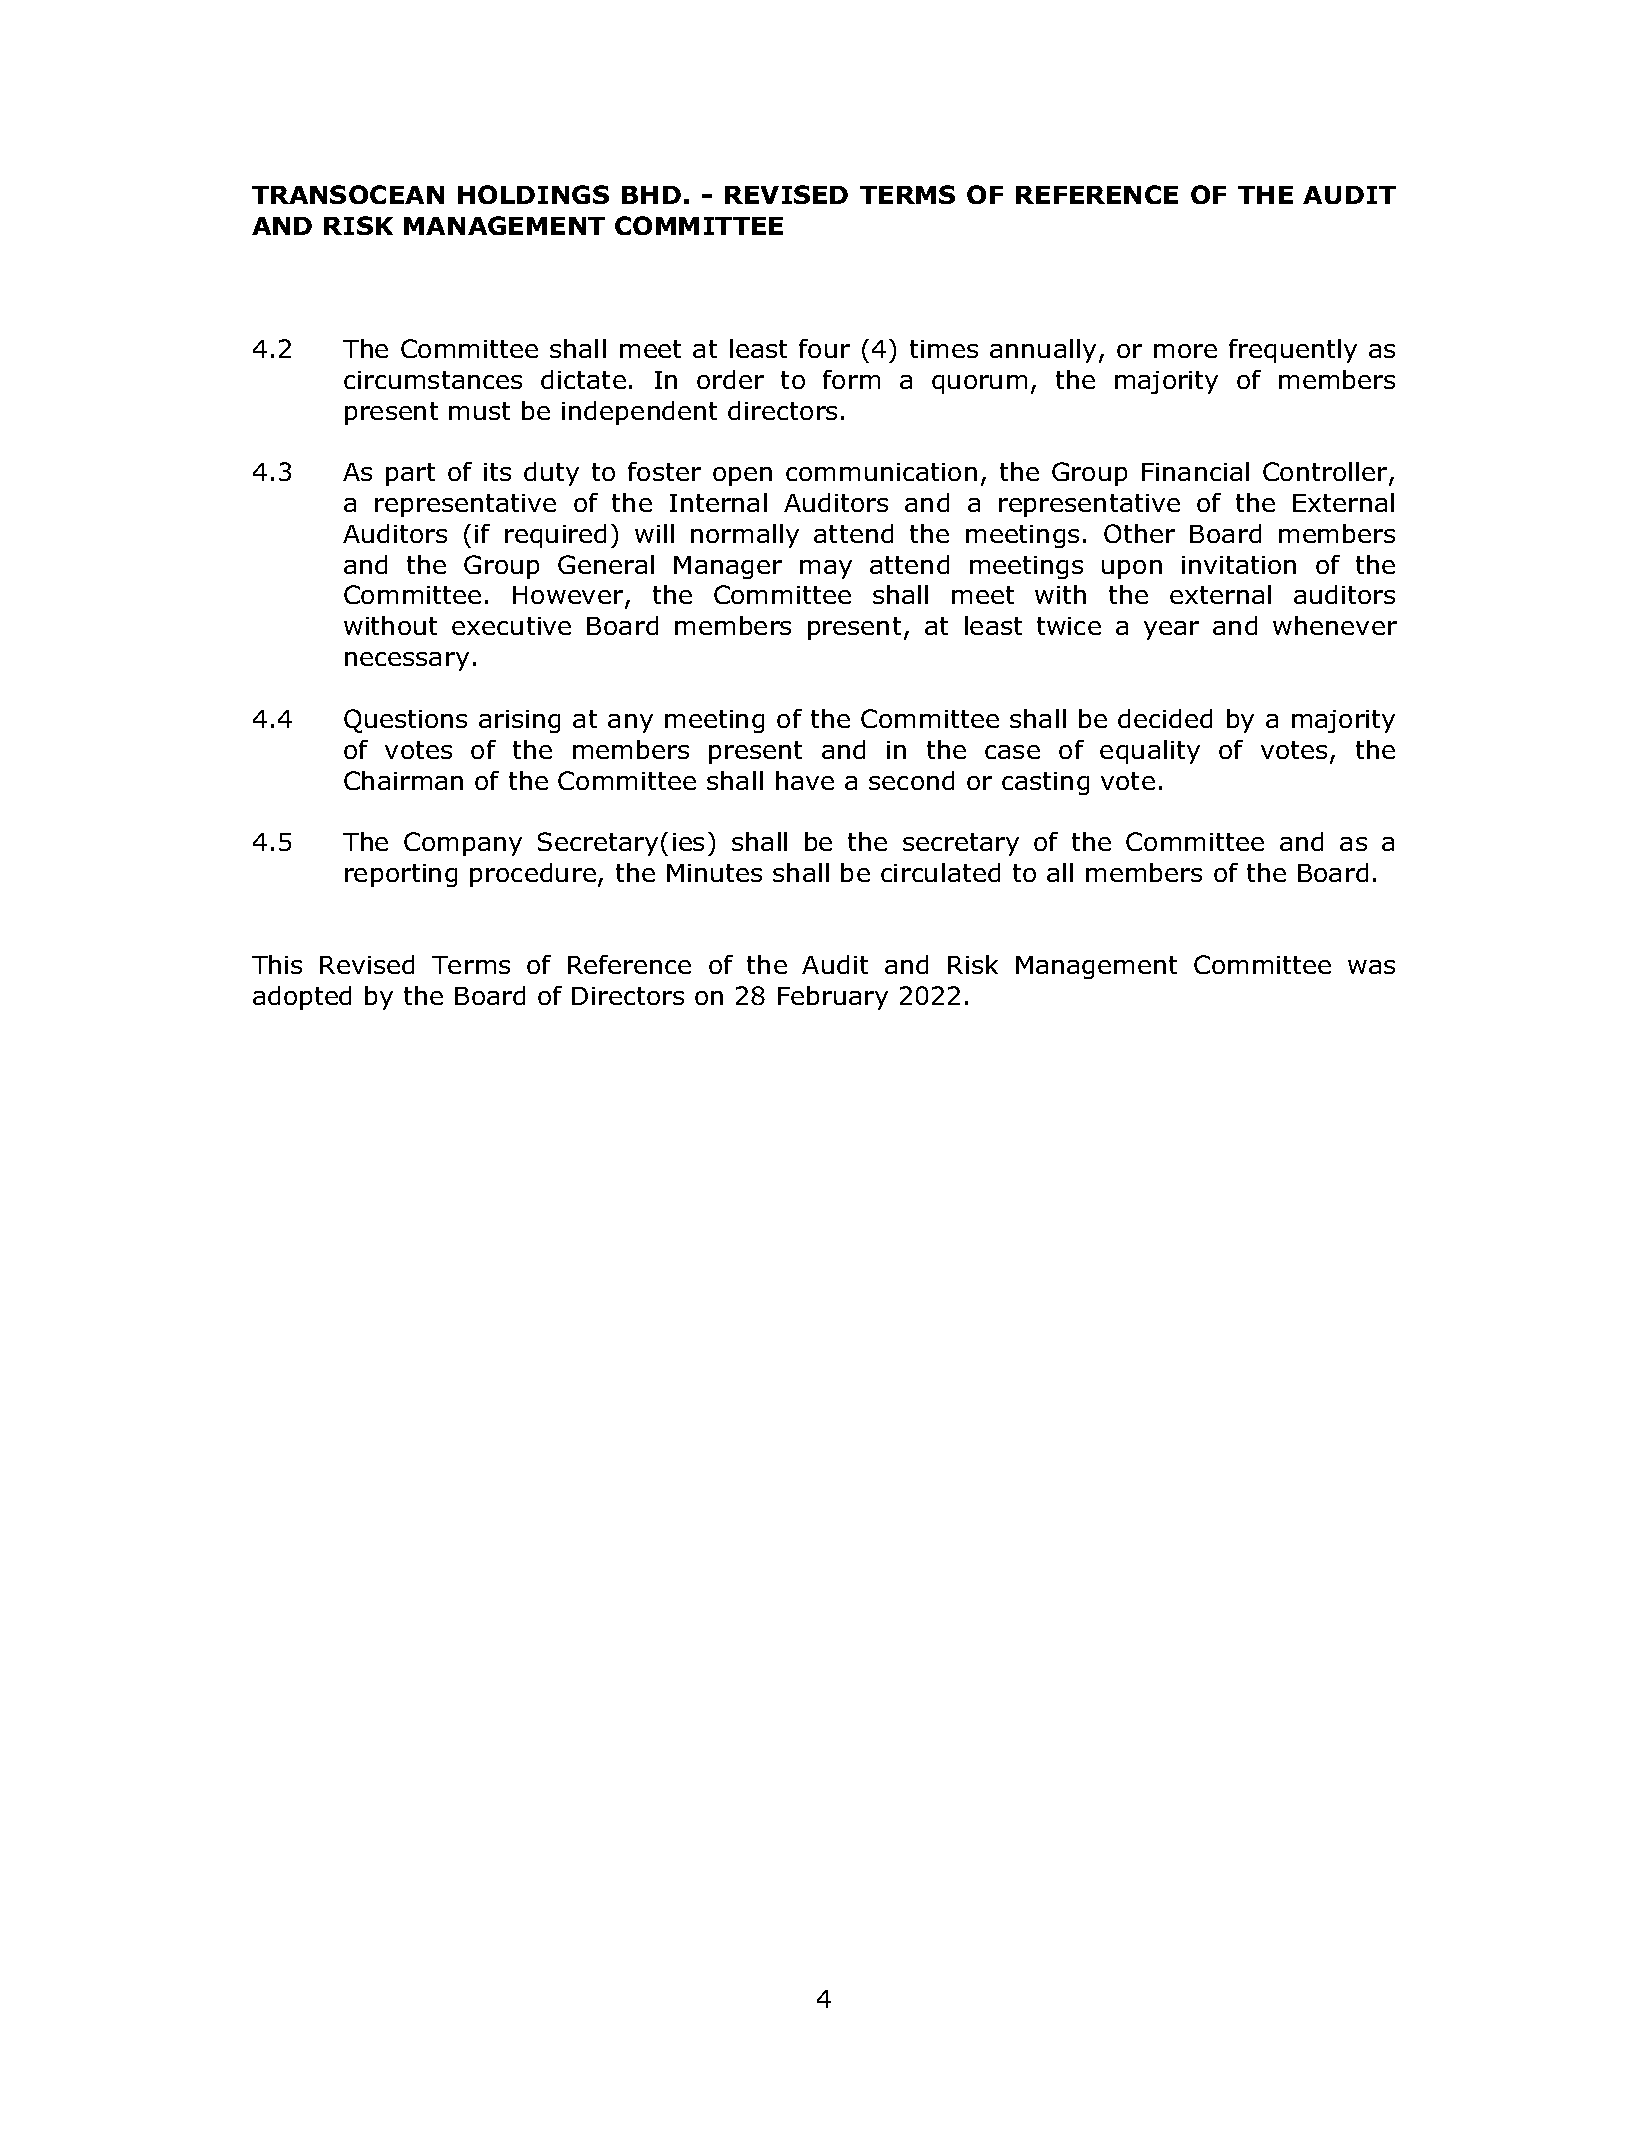 The image size is (1648, 2133). What do you see at coordinates (302, 998) in the screenshot?
I see `adopted` at bounding box center [302, 998].
